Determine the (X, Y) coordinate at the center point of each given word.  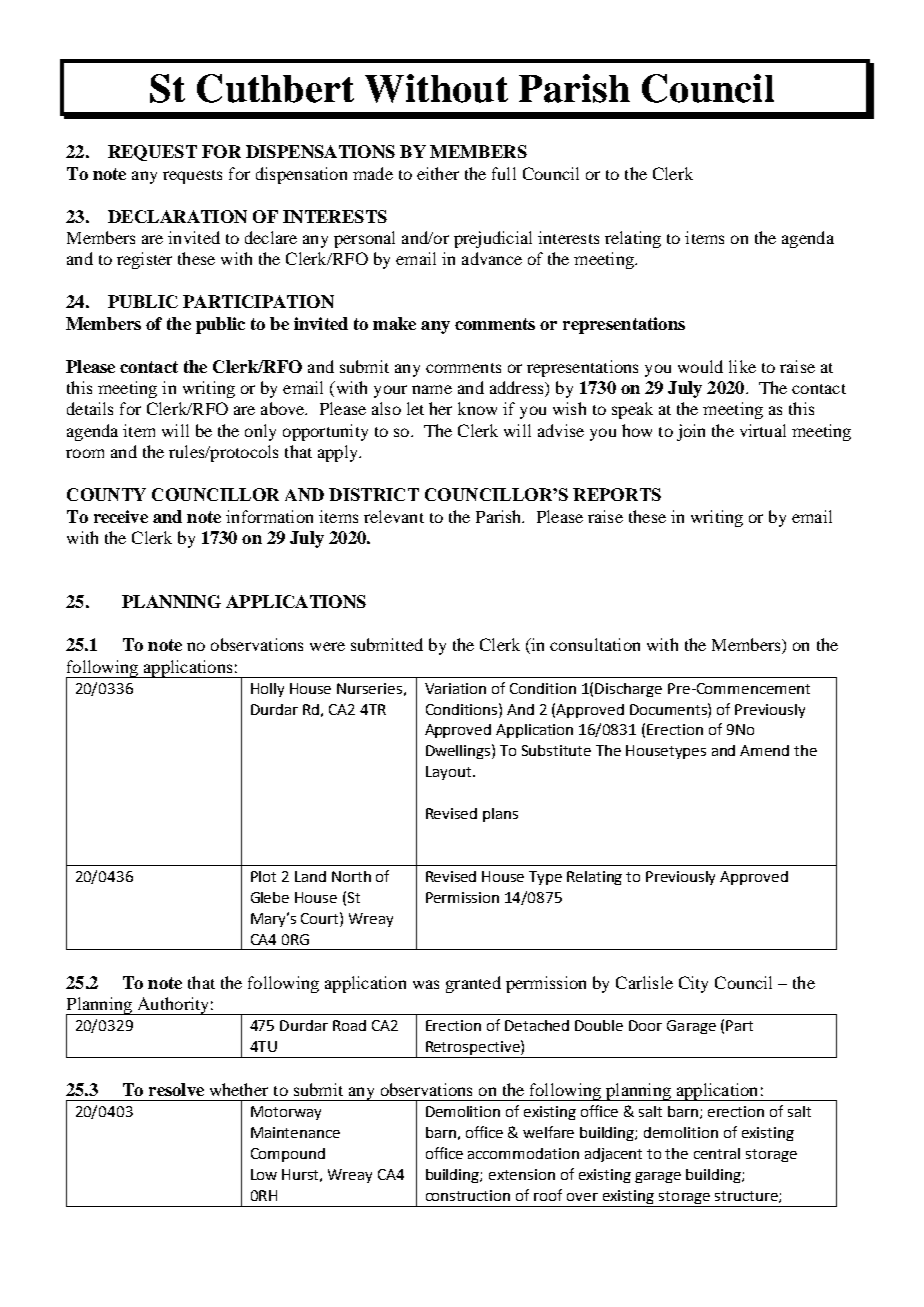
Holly (267, 690)
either (438, 173)
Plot (263, 876)
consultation (595, 644)
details (90, 408)
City (693, 984)
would (700, 366)
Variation (455, 688)
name (432, 389)
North (351, 876)
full (504, 173)
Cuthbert (275, 88)
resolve (176, 1089)
